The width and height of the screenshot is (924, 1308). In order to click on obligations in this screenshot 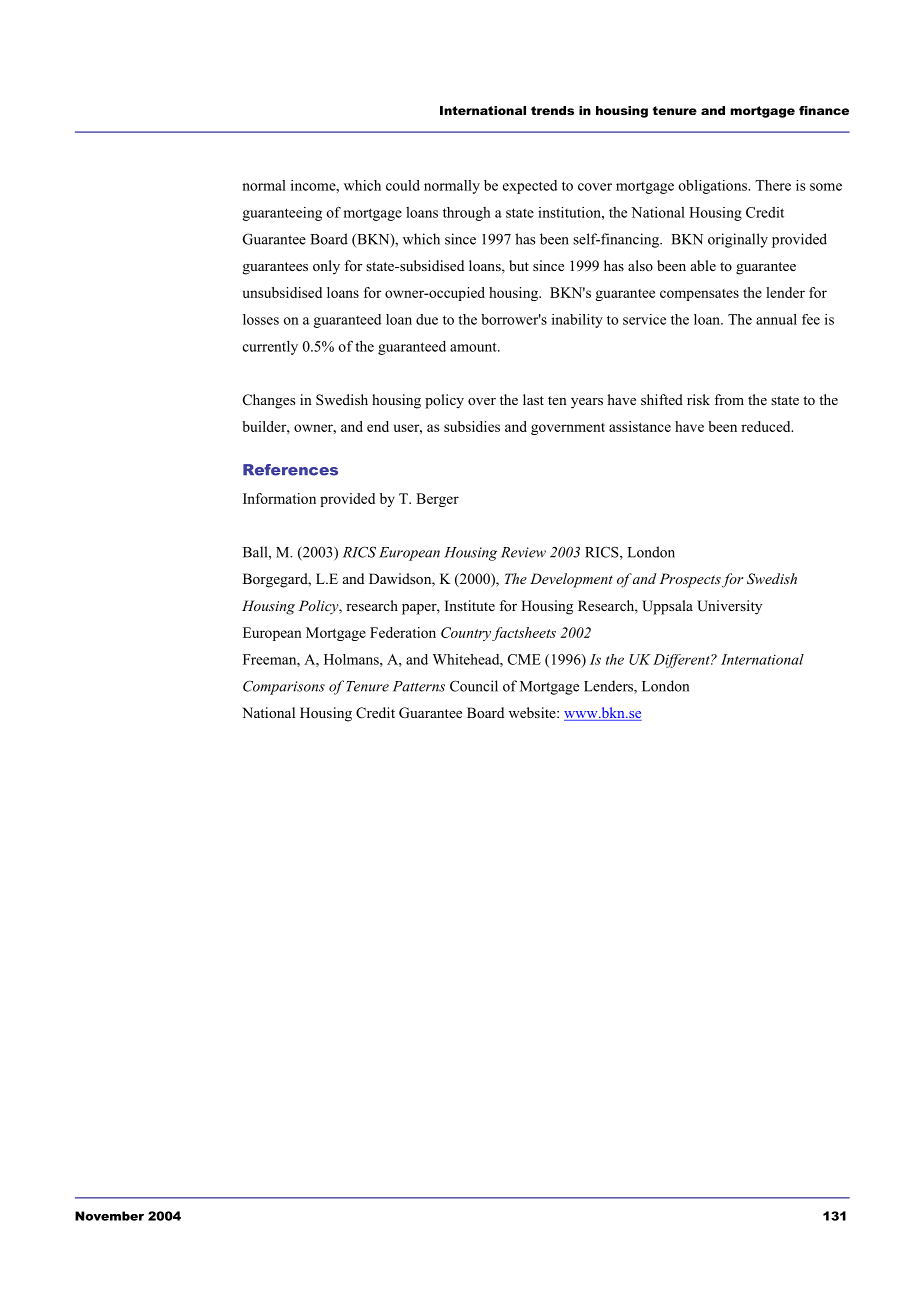, I will do `click(714, 187)`.
